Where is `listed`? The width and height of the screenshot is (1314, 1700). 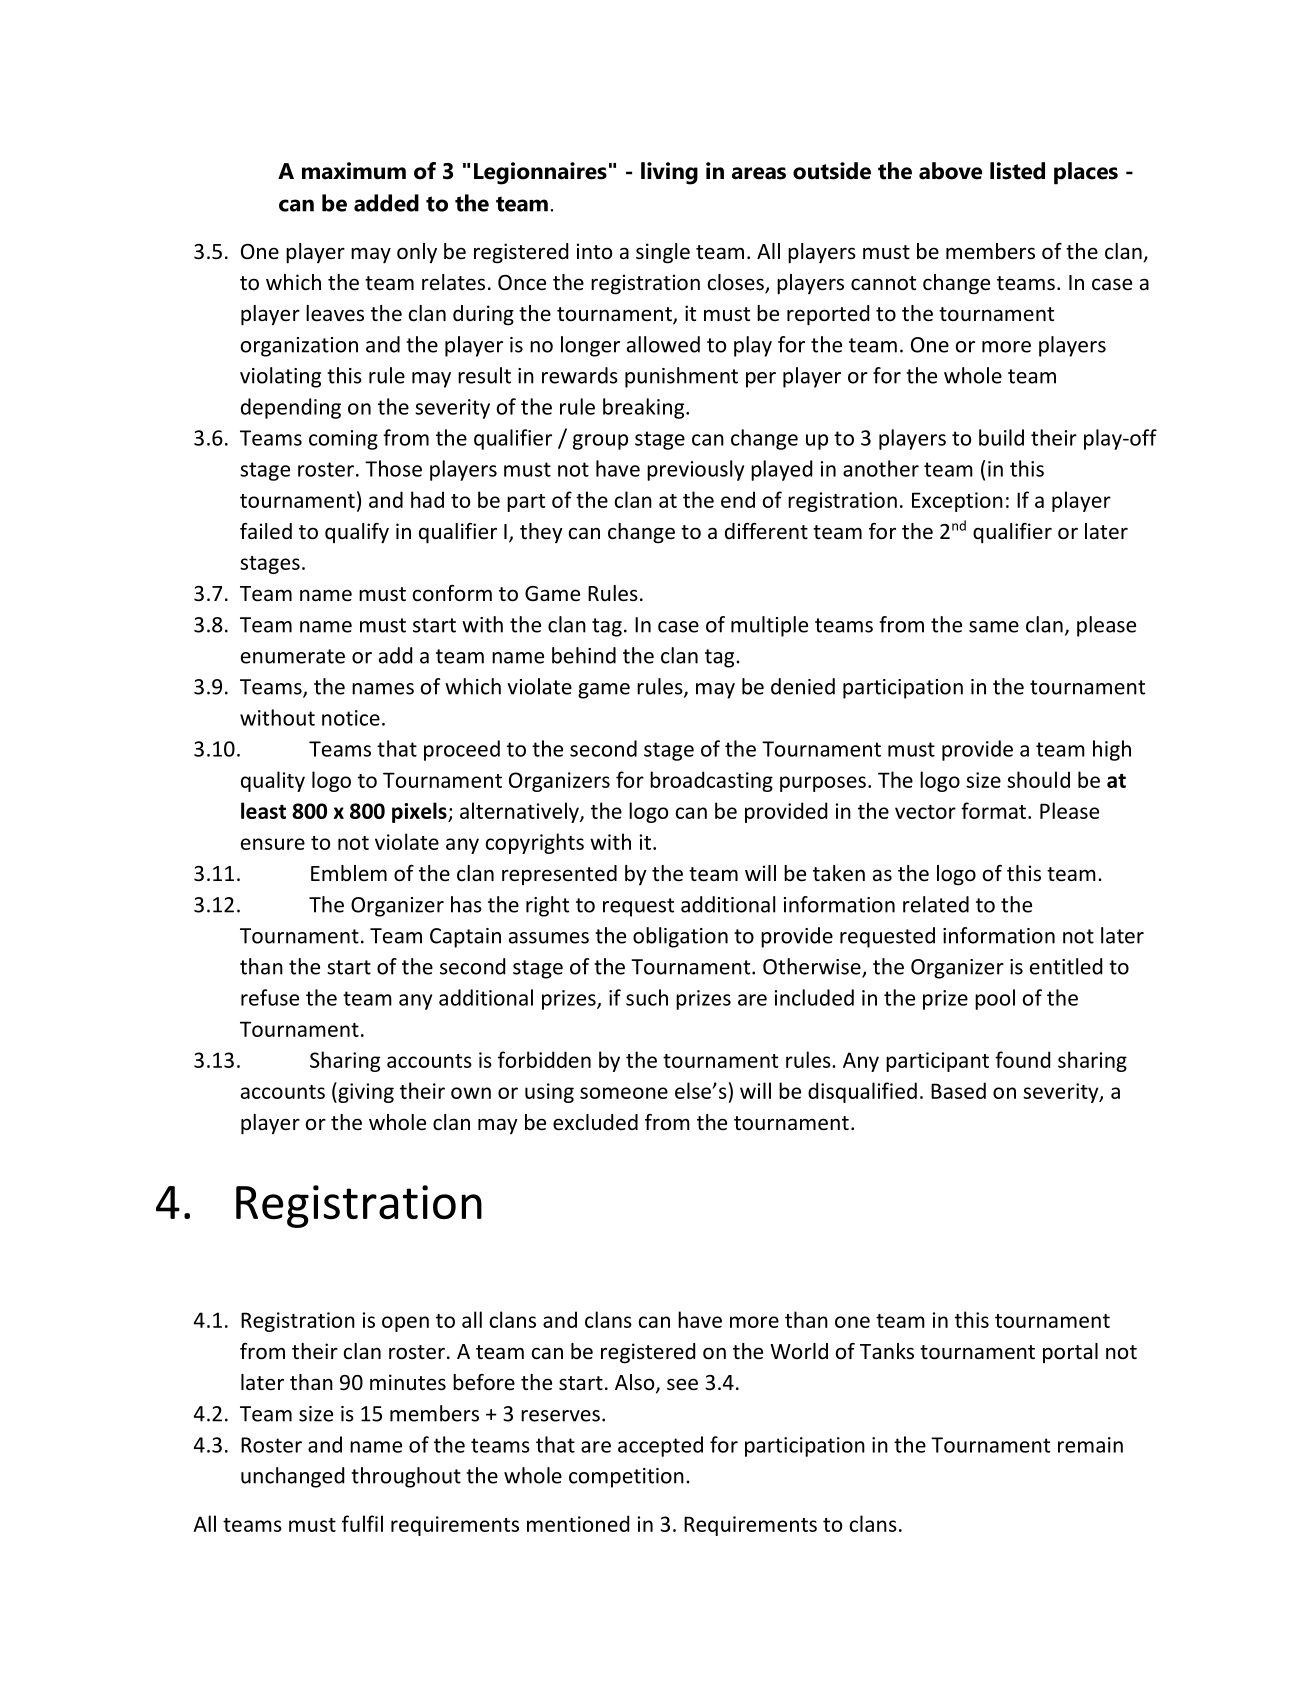
listed is located at coordinates (1017, 171).
